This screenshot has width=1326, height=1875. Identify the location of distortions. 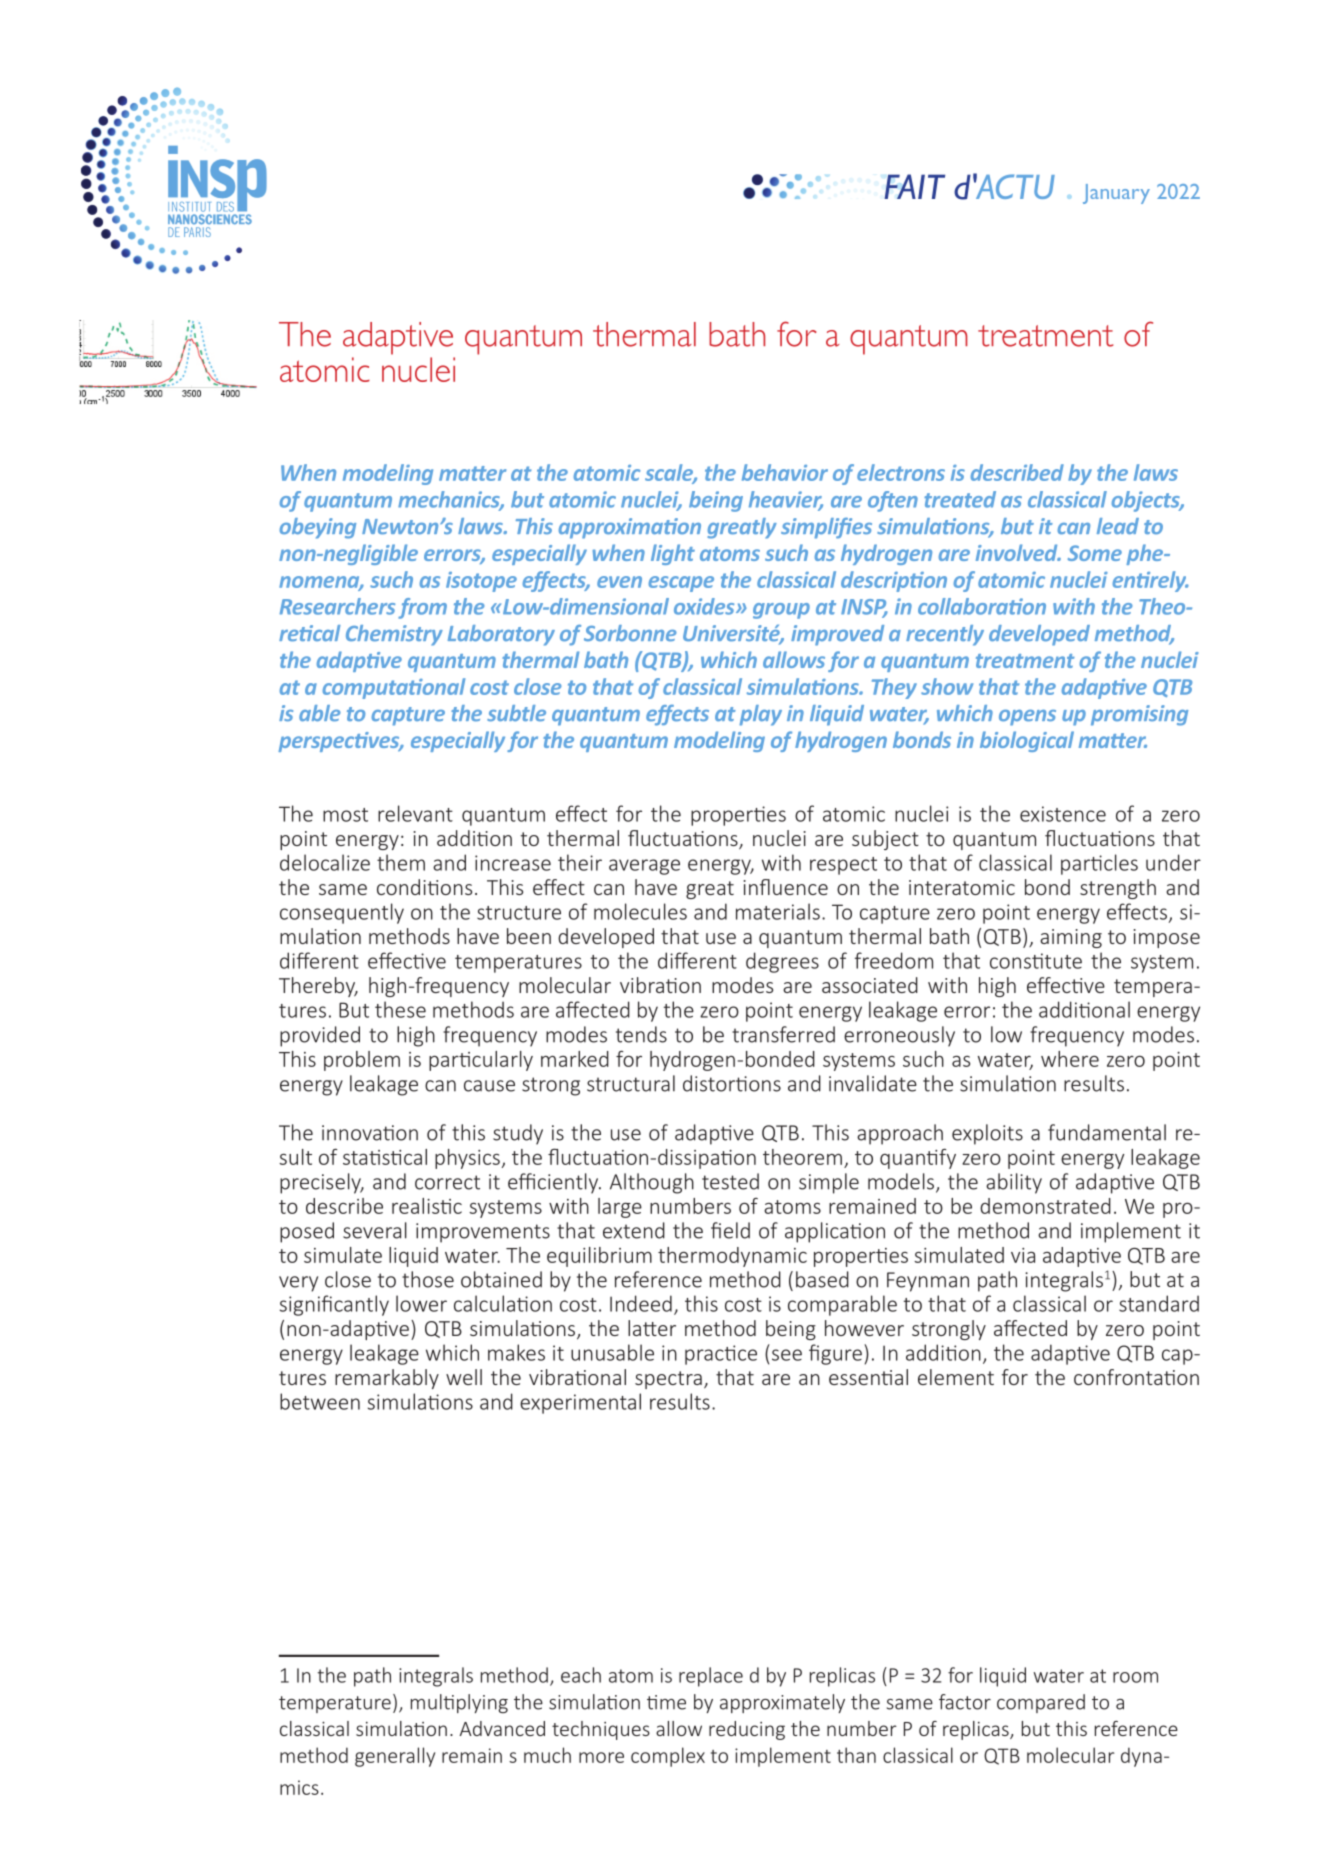
(732, 1083).
